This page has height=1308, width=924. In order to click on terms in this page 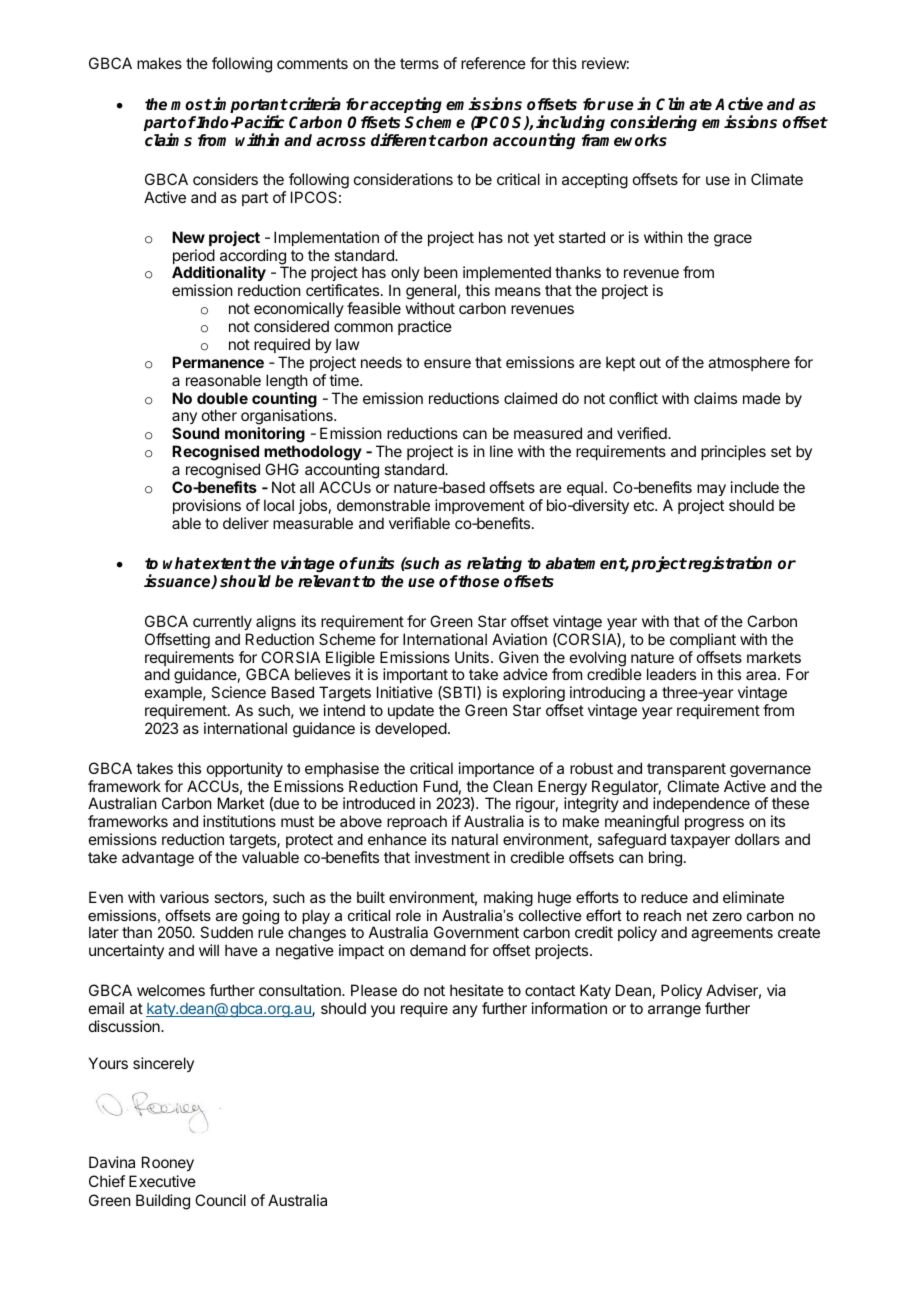, I will do `click(419, 63)`.
